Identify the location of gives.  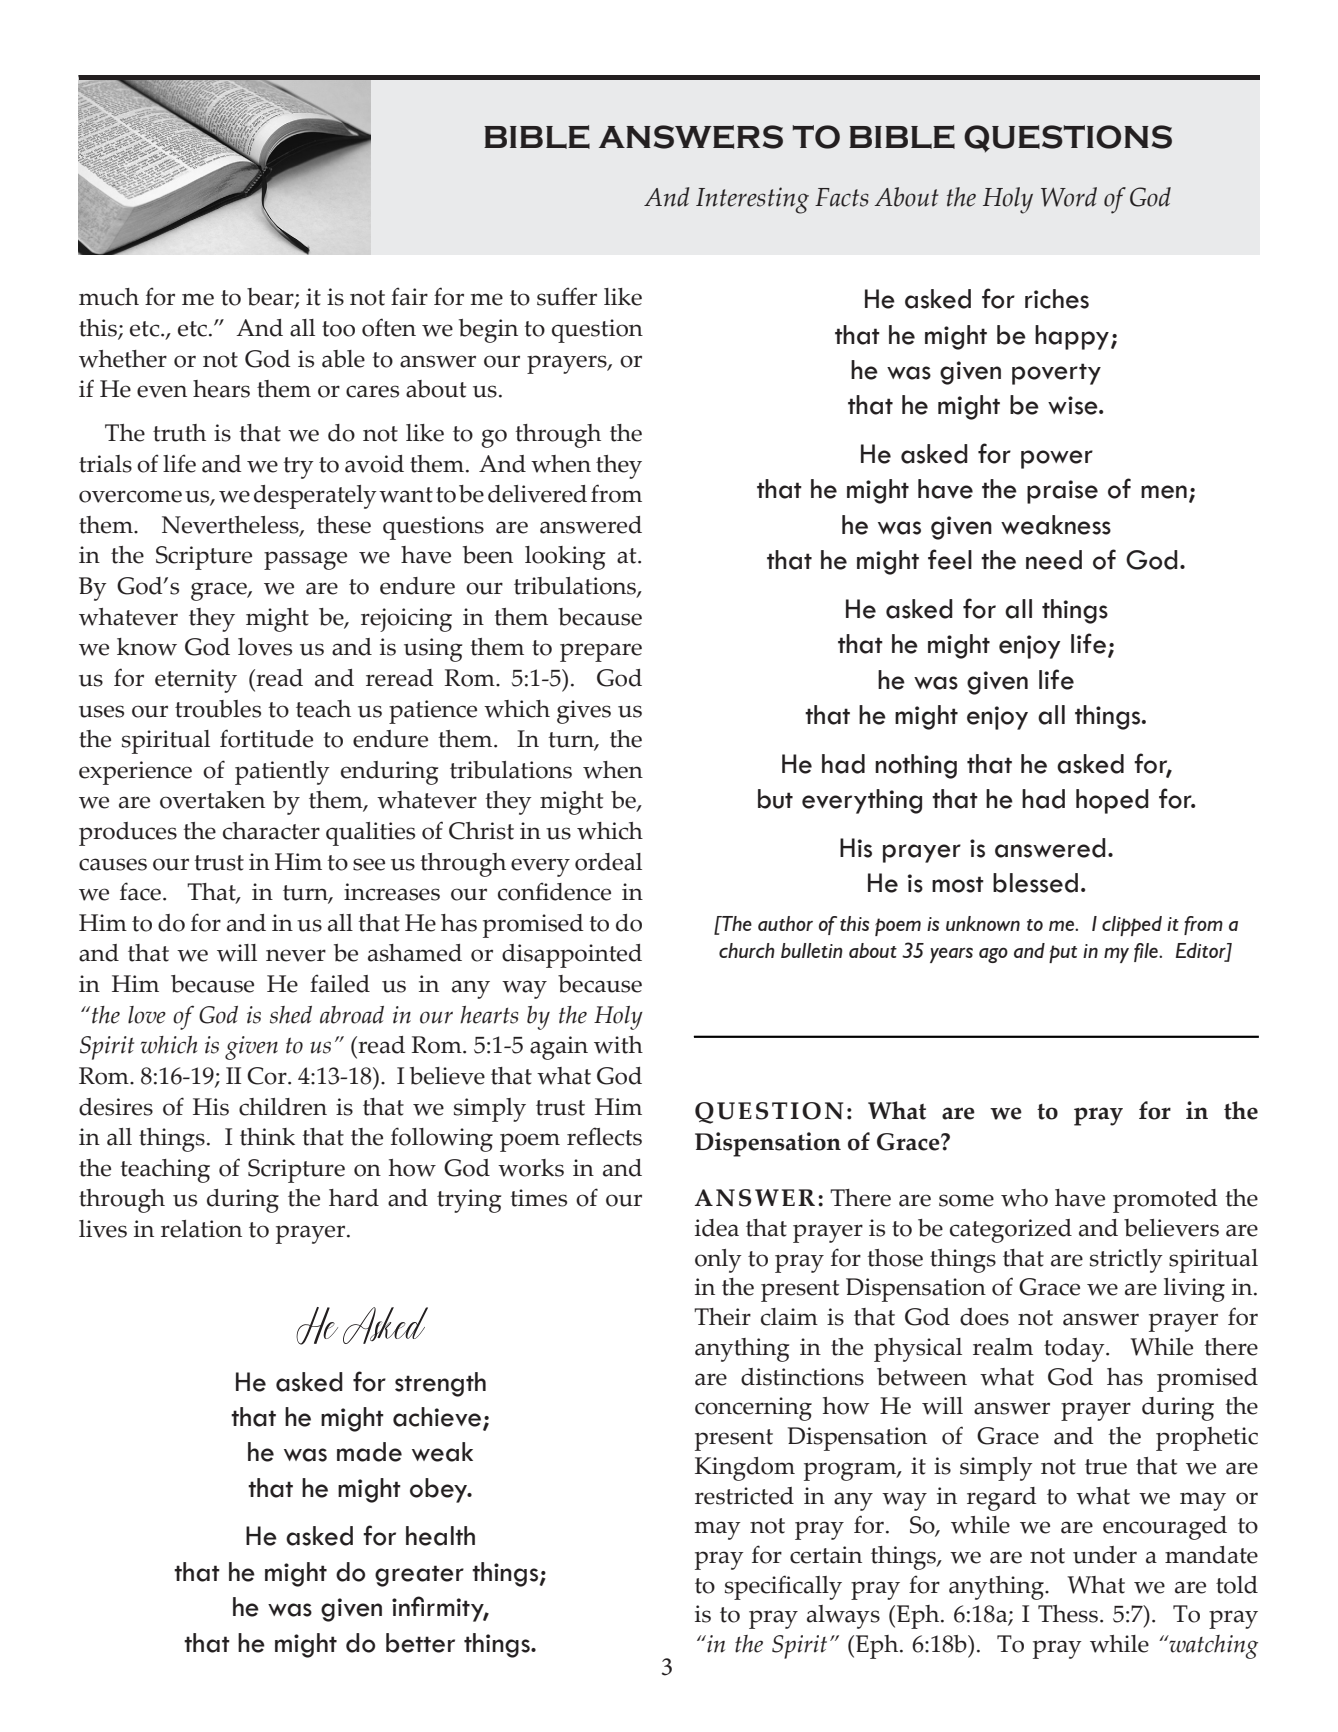
(584, 712).
